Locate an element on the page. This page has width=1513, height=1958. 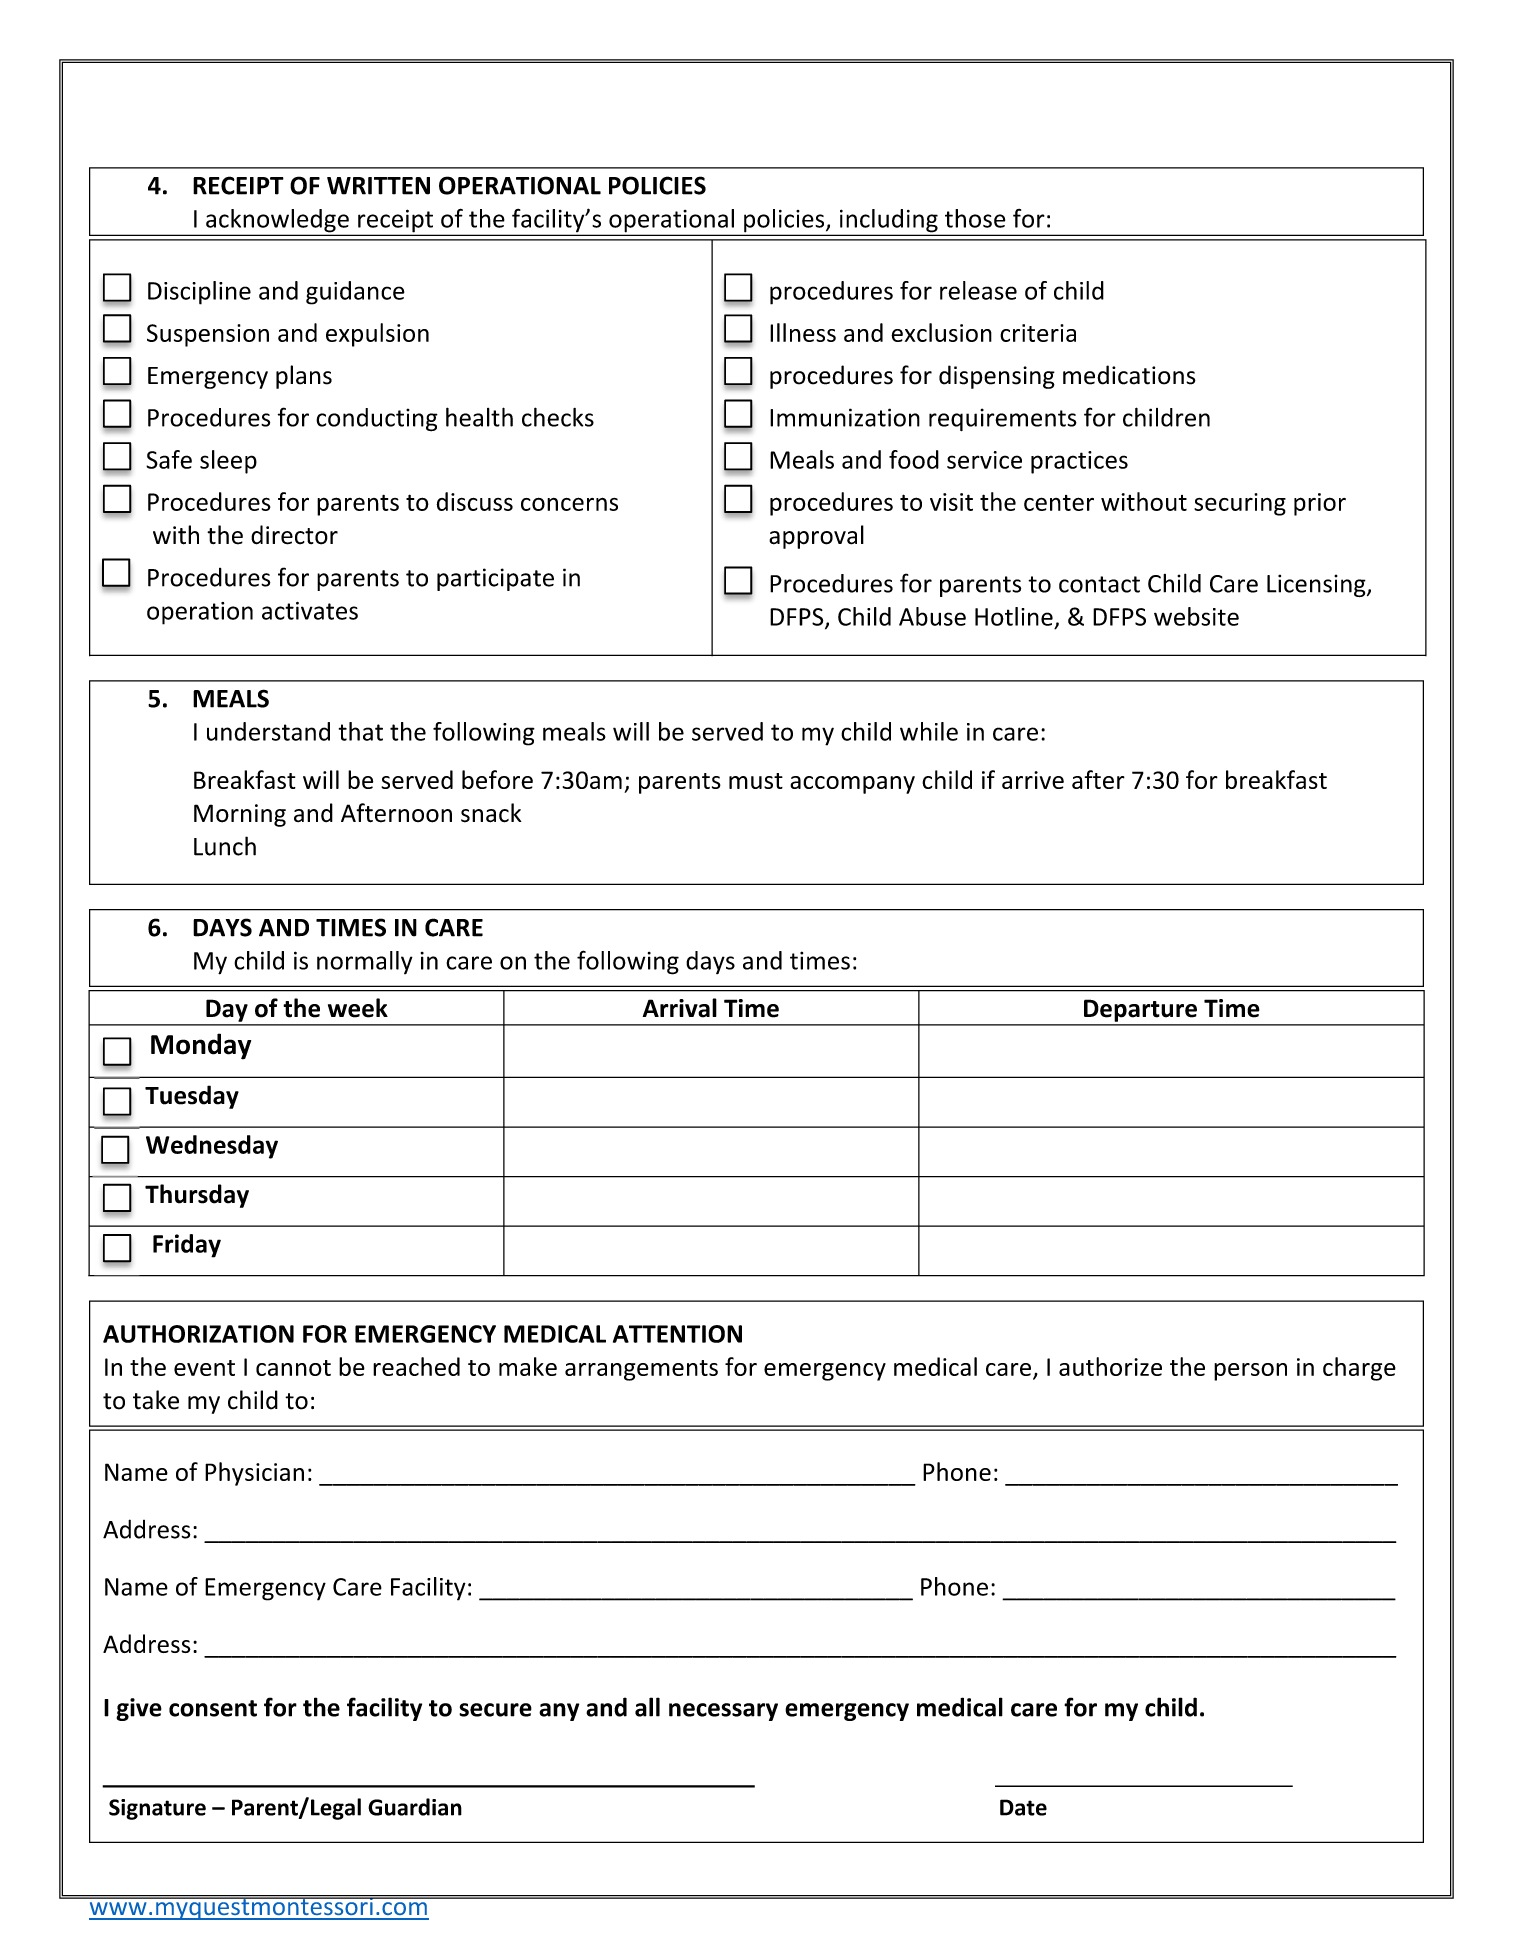
week is located at coordinates (358, 1008).
